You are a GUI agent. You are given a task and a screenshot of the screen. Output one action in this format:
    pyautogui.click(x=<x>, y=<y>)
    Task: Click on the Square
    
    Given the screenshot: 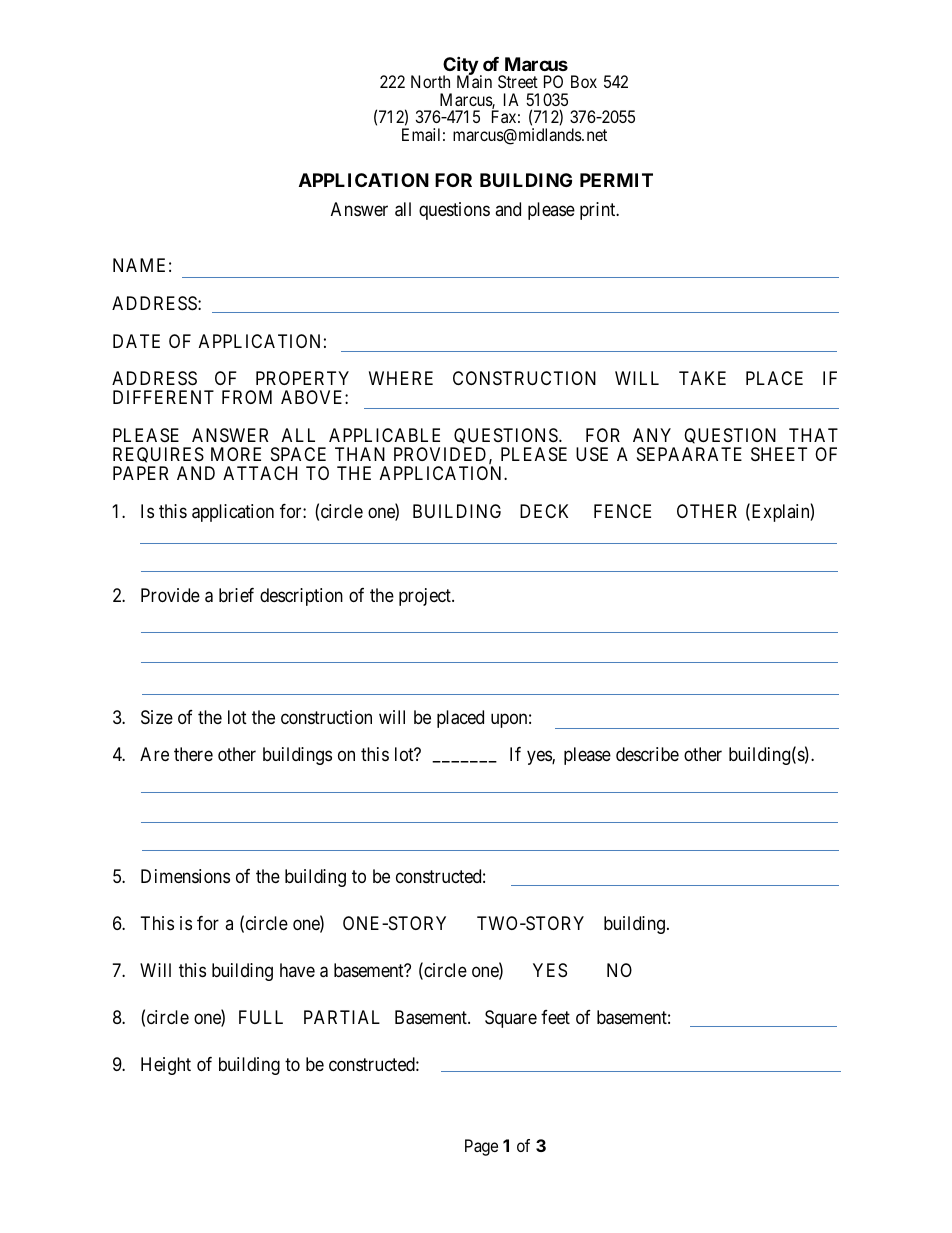 What is the action you would take?
    pyautogui.click(x=511, y=1019)
